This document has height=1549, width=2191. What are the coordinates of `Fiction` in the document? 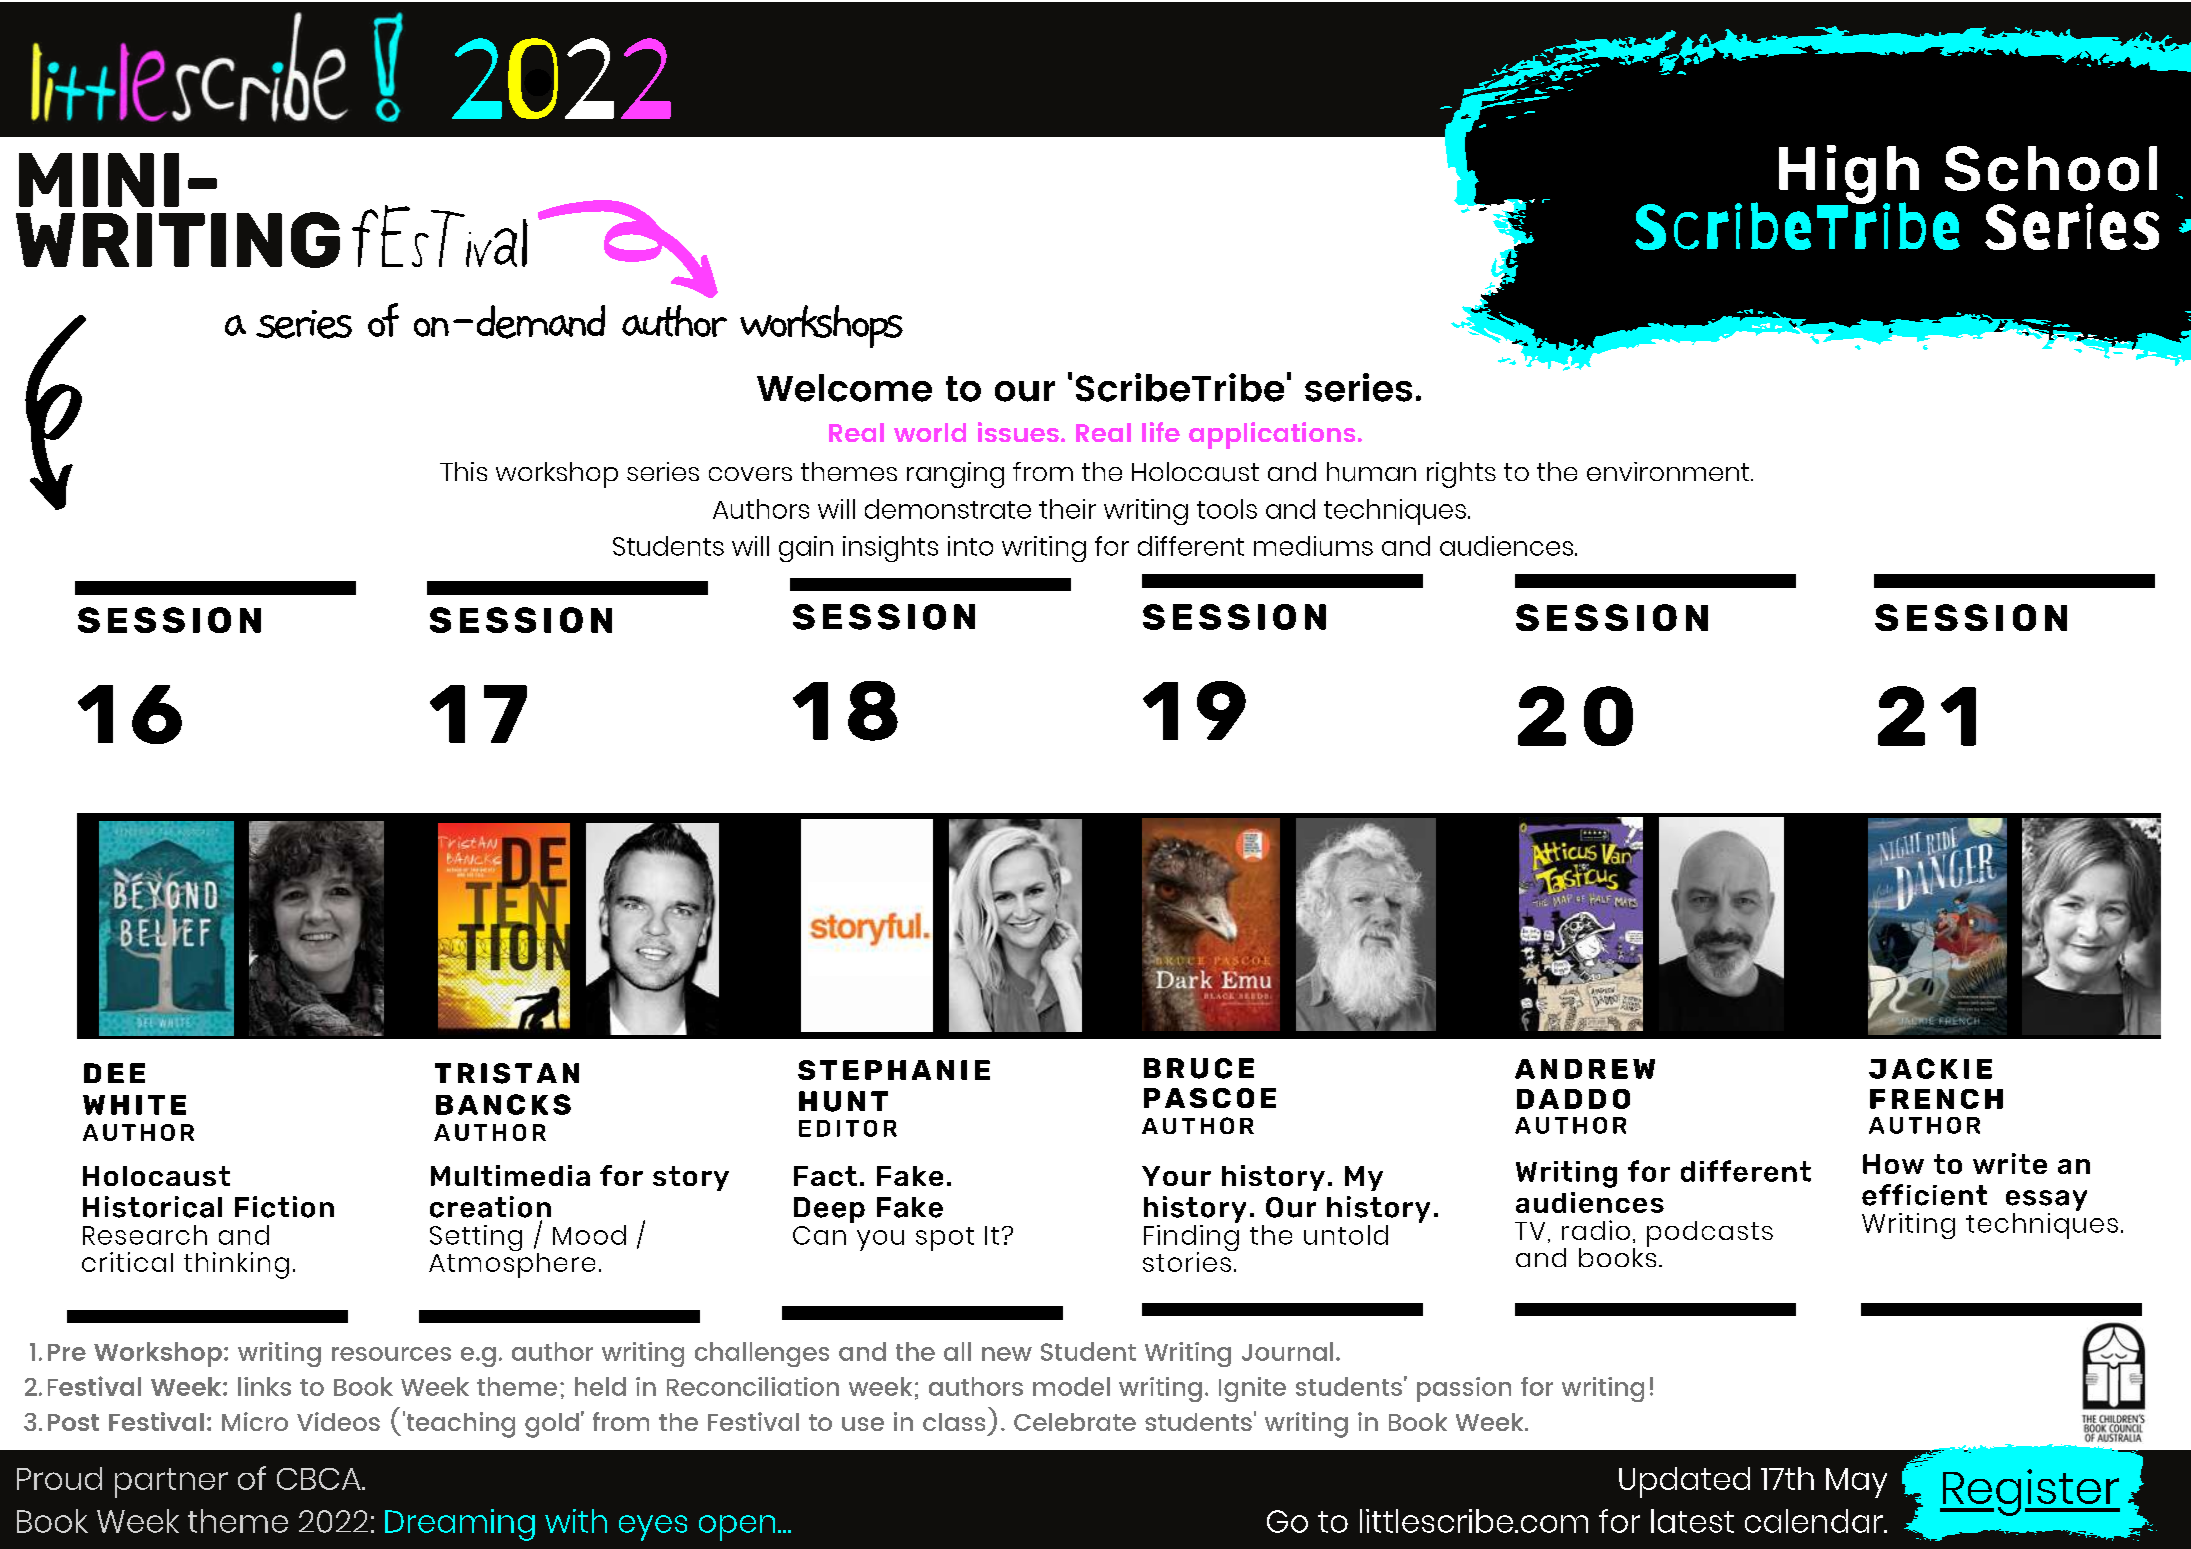 It's located at (284, 1207).
